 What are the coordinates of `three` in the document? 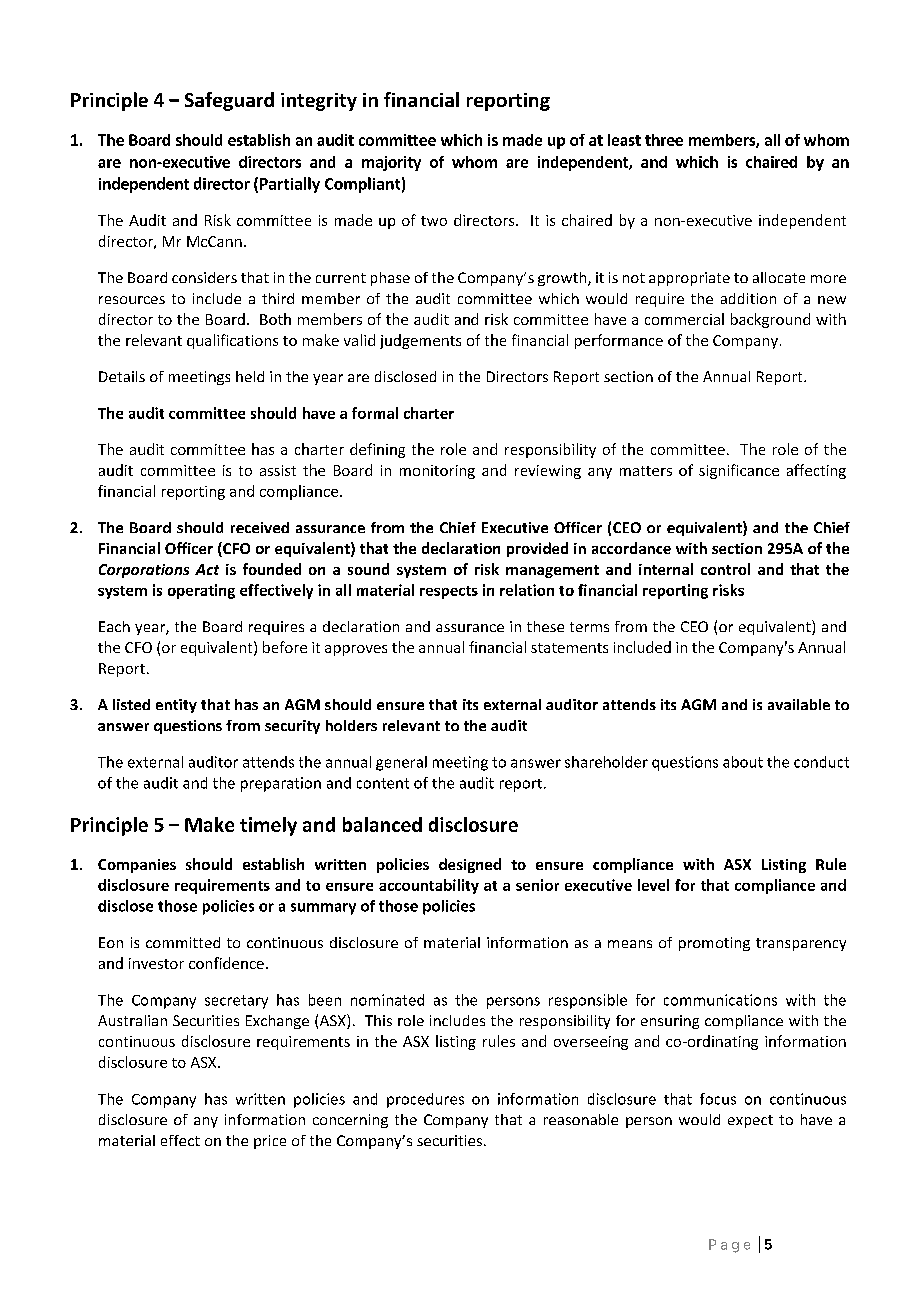 It's located at (664, 140).
